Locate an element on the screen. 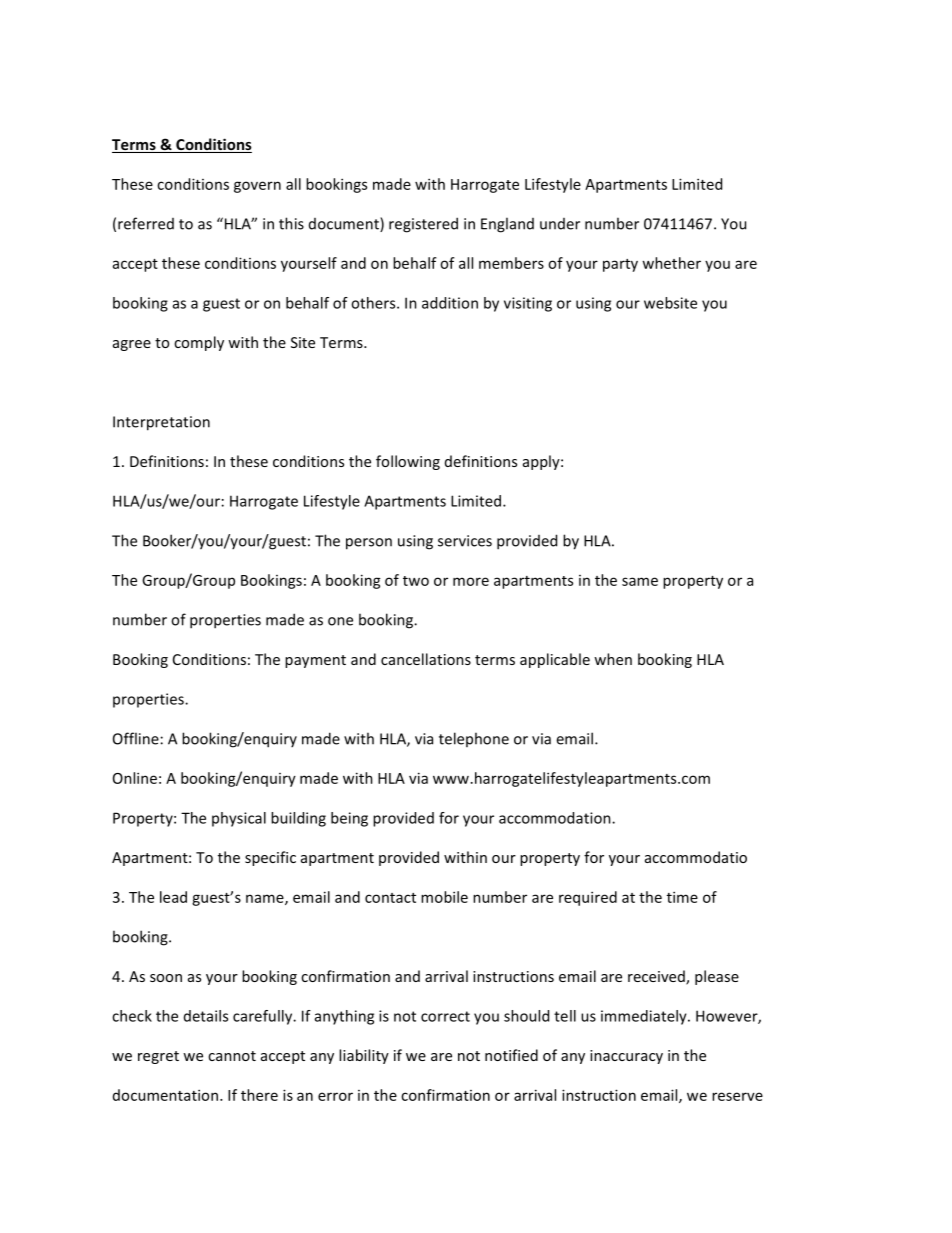 The image size is (952, 1233). referred is located at coordinates (146, 223).
